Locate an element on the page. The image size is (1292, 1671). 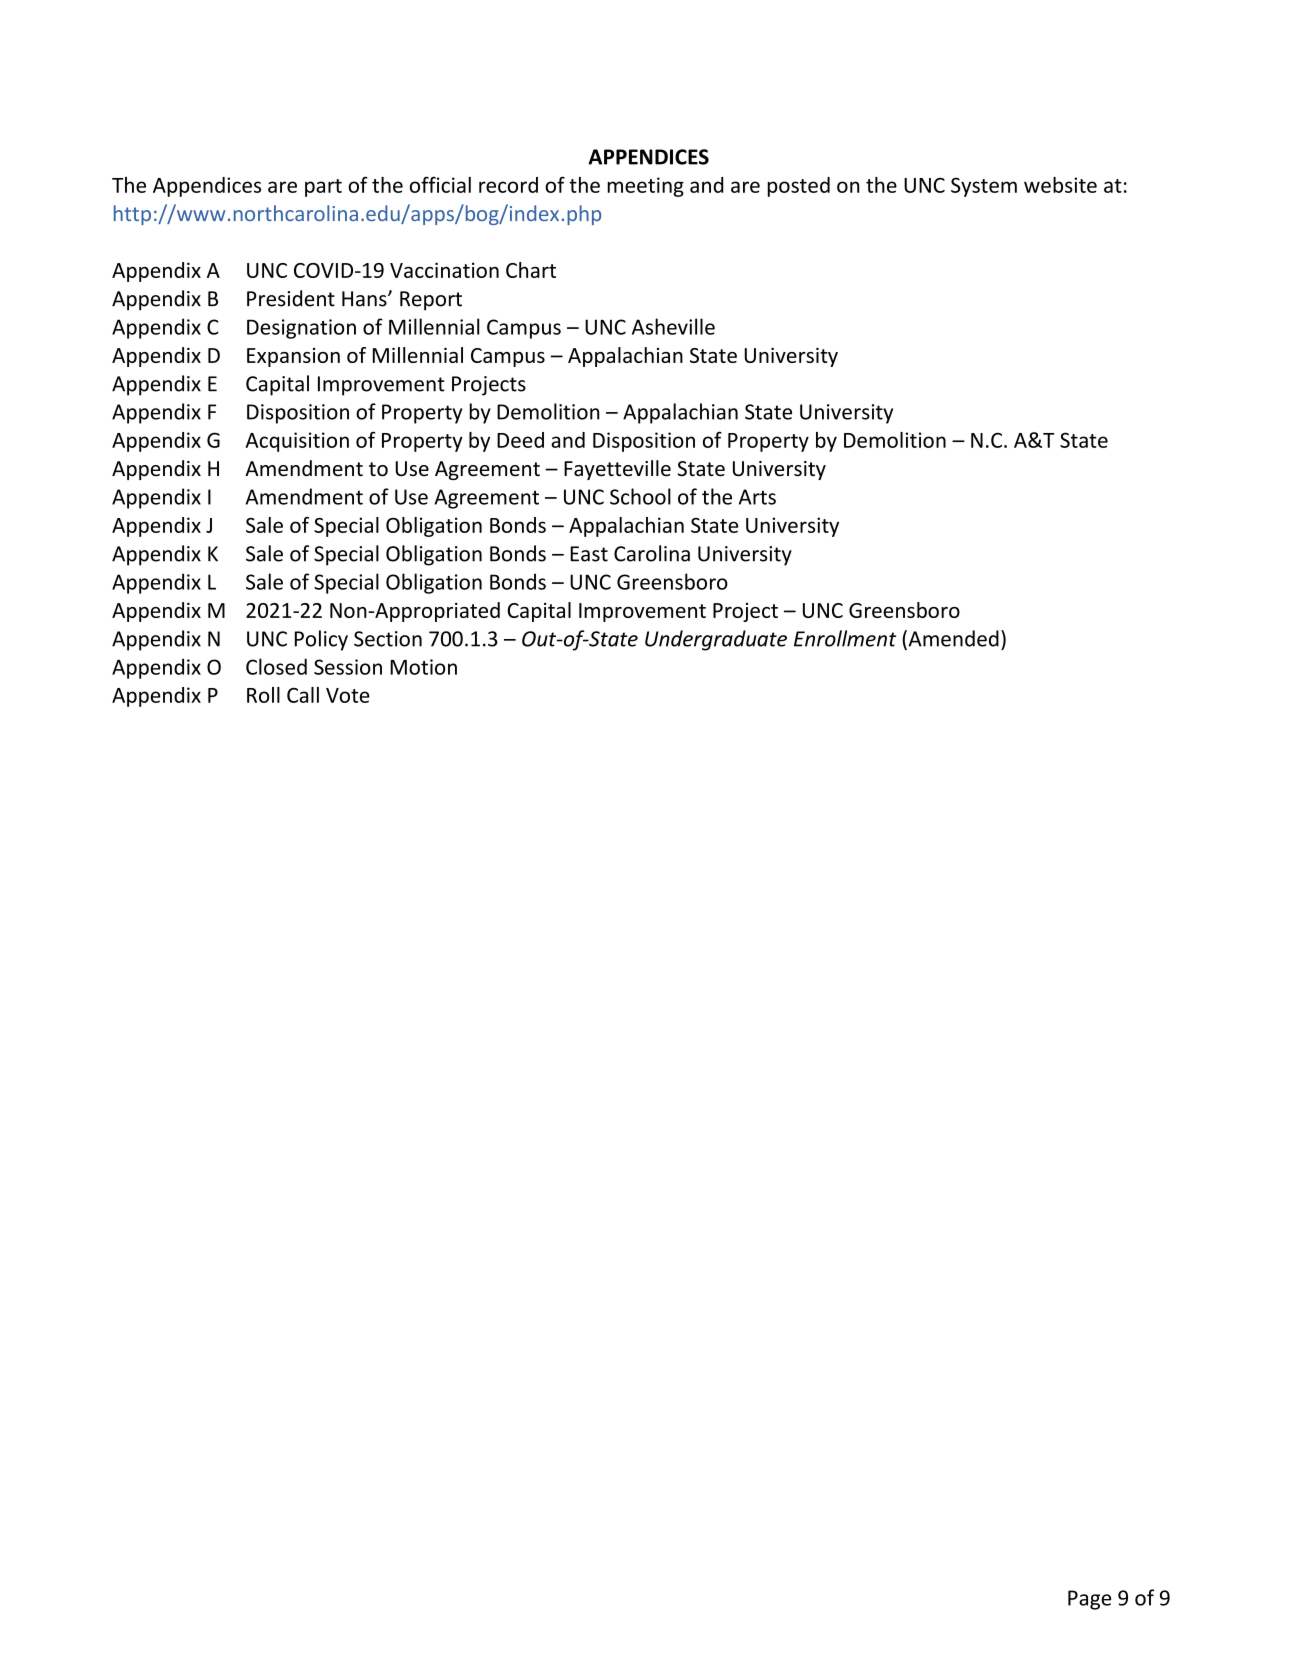
Page is located at coordinates (1089, 1600).
